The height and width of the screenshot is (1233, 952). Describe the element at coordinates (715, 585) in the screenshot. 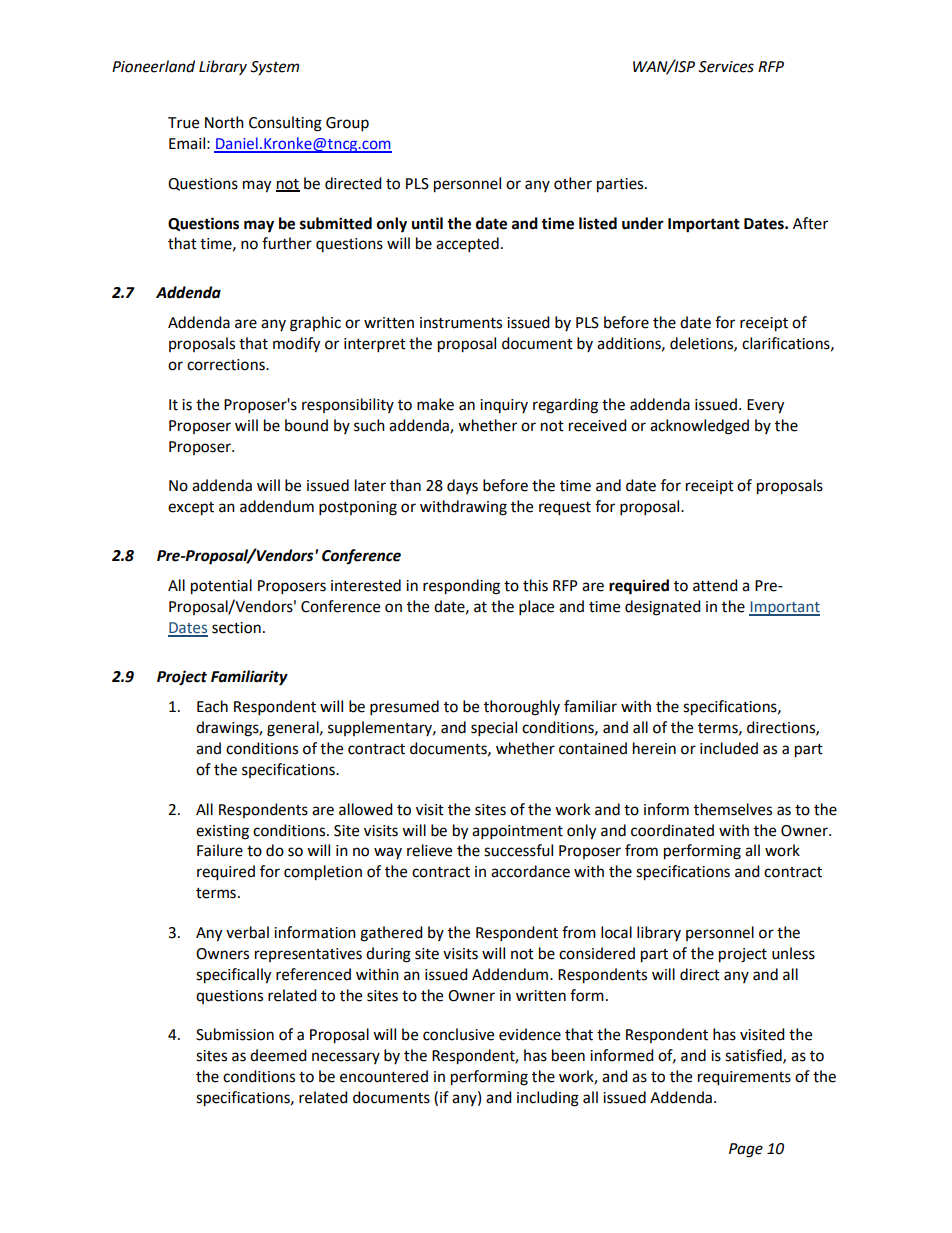

I see `attend` at that location.
